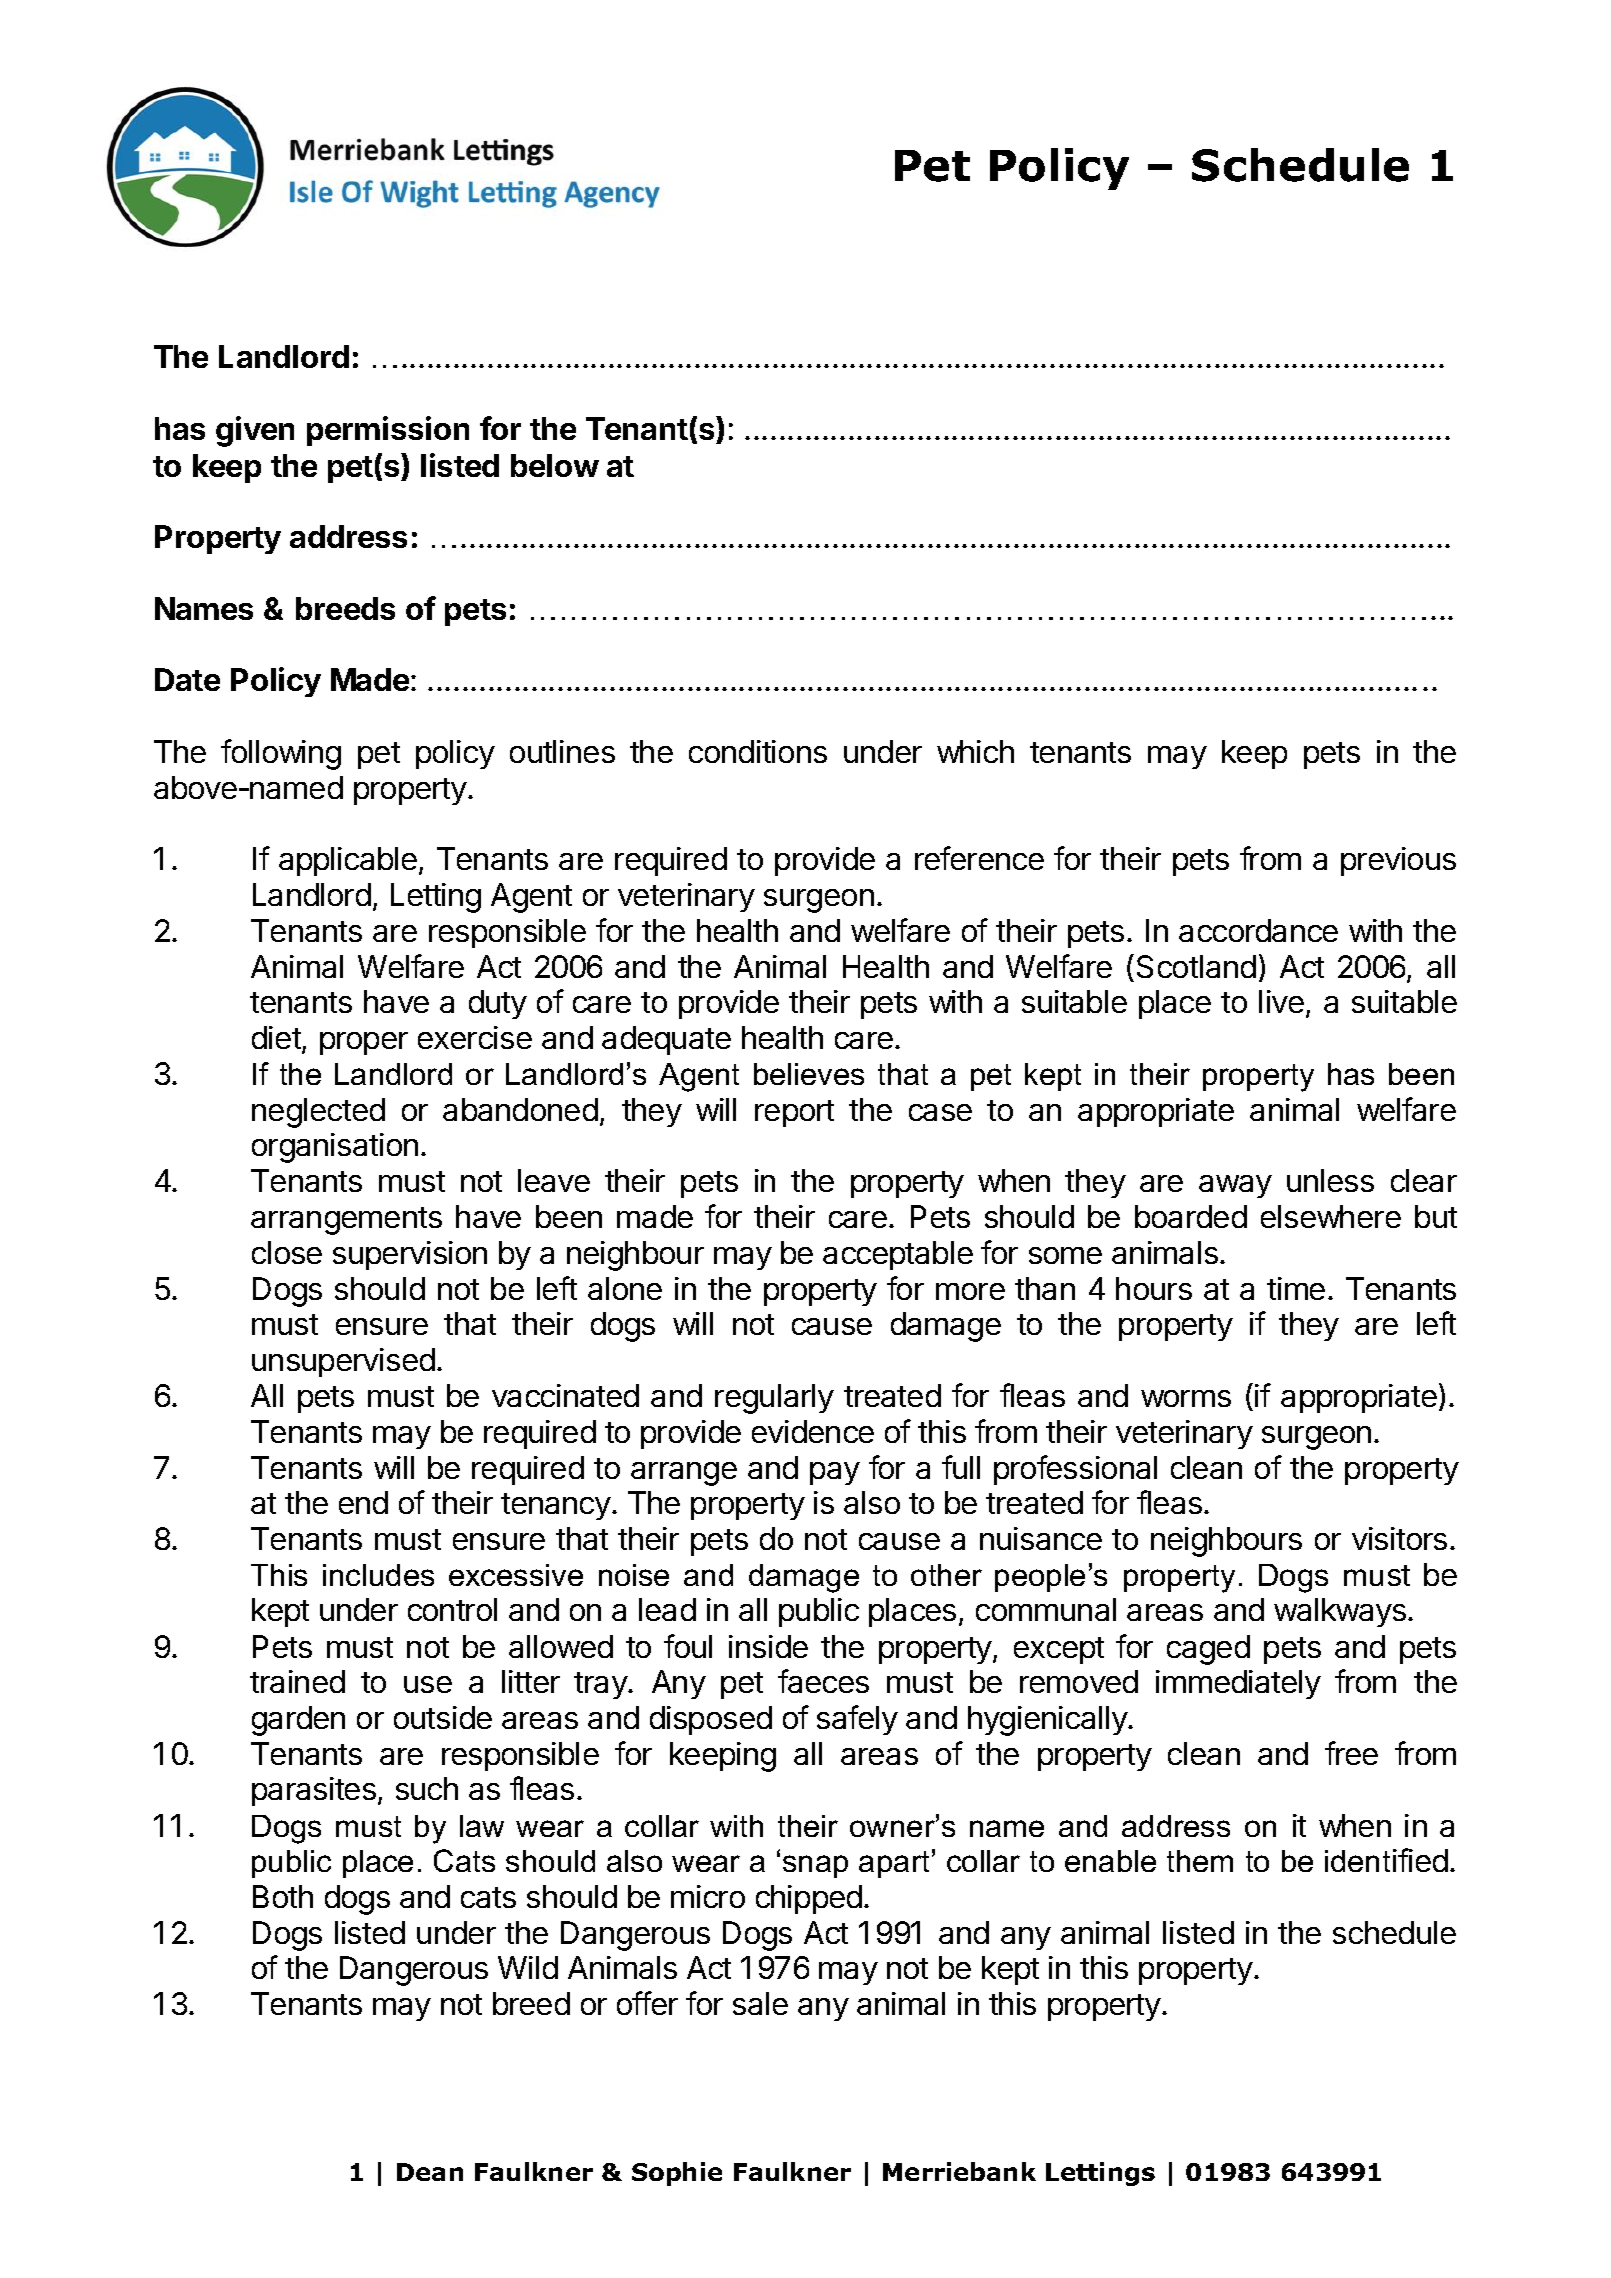 Image resolution: width=1611 pixels, height=2278 pixels. Describe the element at coordinates (898, 1255) in the screenshot. I see `acceptable` at that location.
